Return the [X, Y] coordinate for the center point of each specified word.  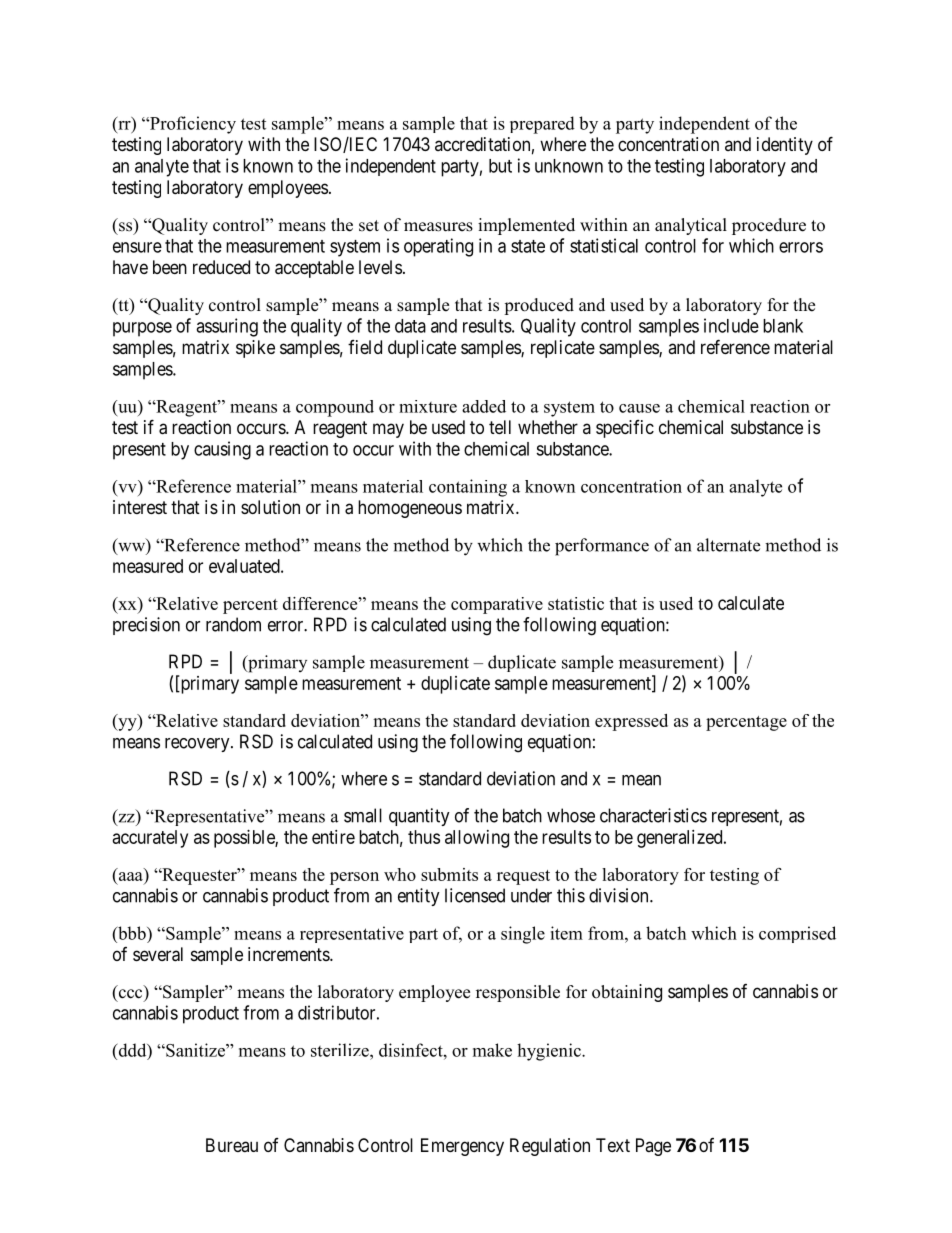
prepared [542, 125]
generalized [681, 839]
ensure [137, 247]
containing [468, 488]
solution [270, 507]
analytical [691, 226]
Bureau [232, 1145]
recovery [198, 745]
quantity [419, 817]
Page [653, 1147]
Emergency [462, 1147]
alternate [728, 545]
